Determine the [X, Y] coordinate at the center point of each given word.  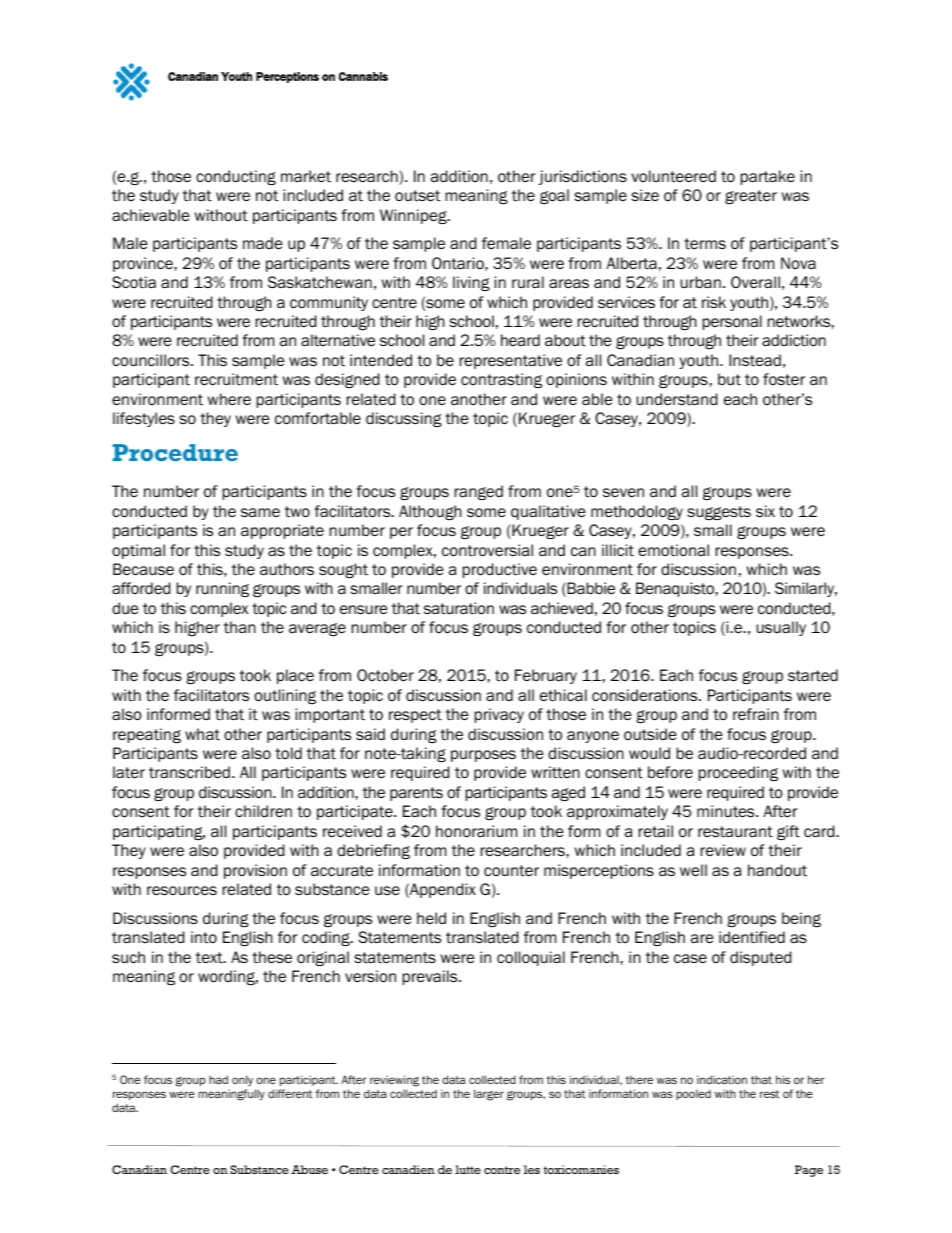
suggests [719, 513]
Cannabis [363, 76]
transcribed [189, 772]
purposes [483, 756]
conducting [236, 177]
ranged [479, 492]
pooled [693, 1095]
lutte [468, 1169]
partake [768, 177]
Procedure [175, 452]
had [218, 1079]
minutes [727, 811]
